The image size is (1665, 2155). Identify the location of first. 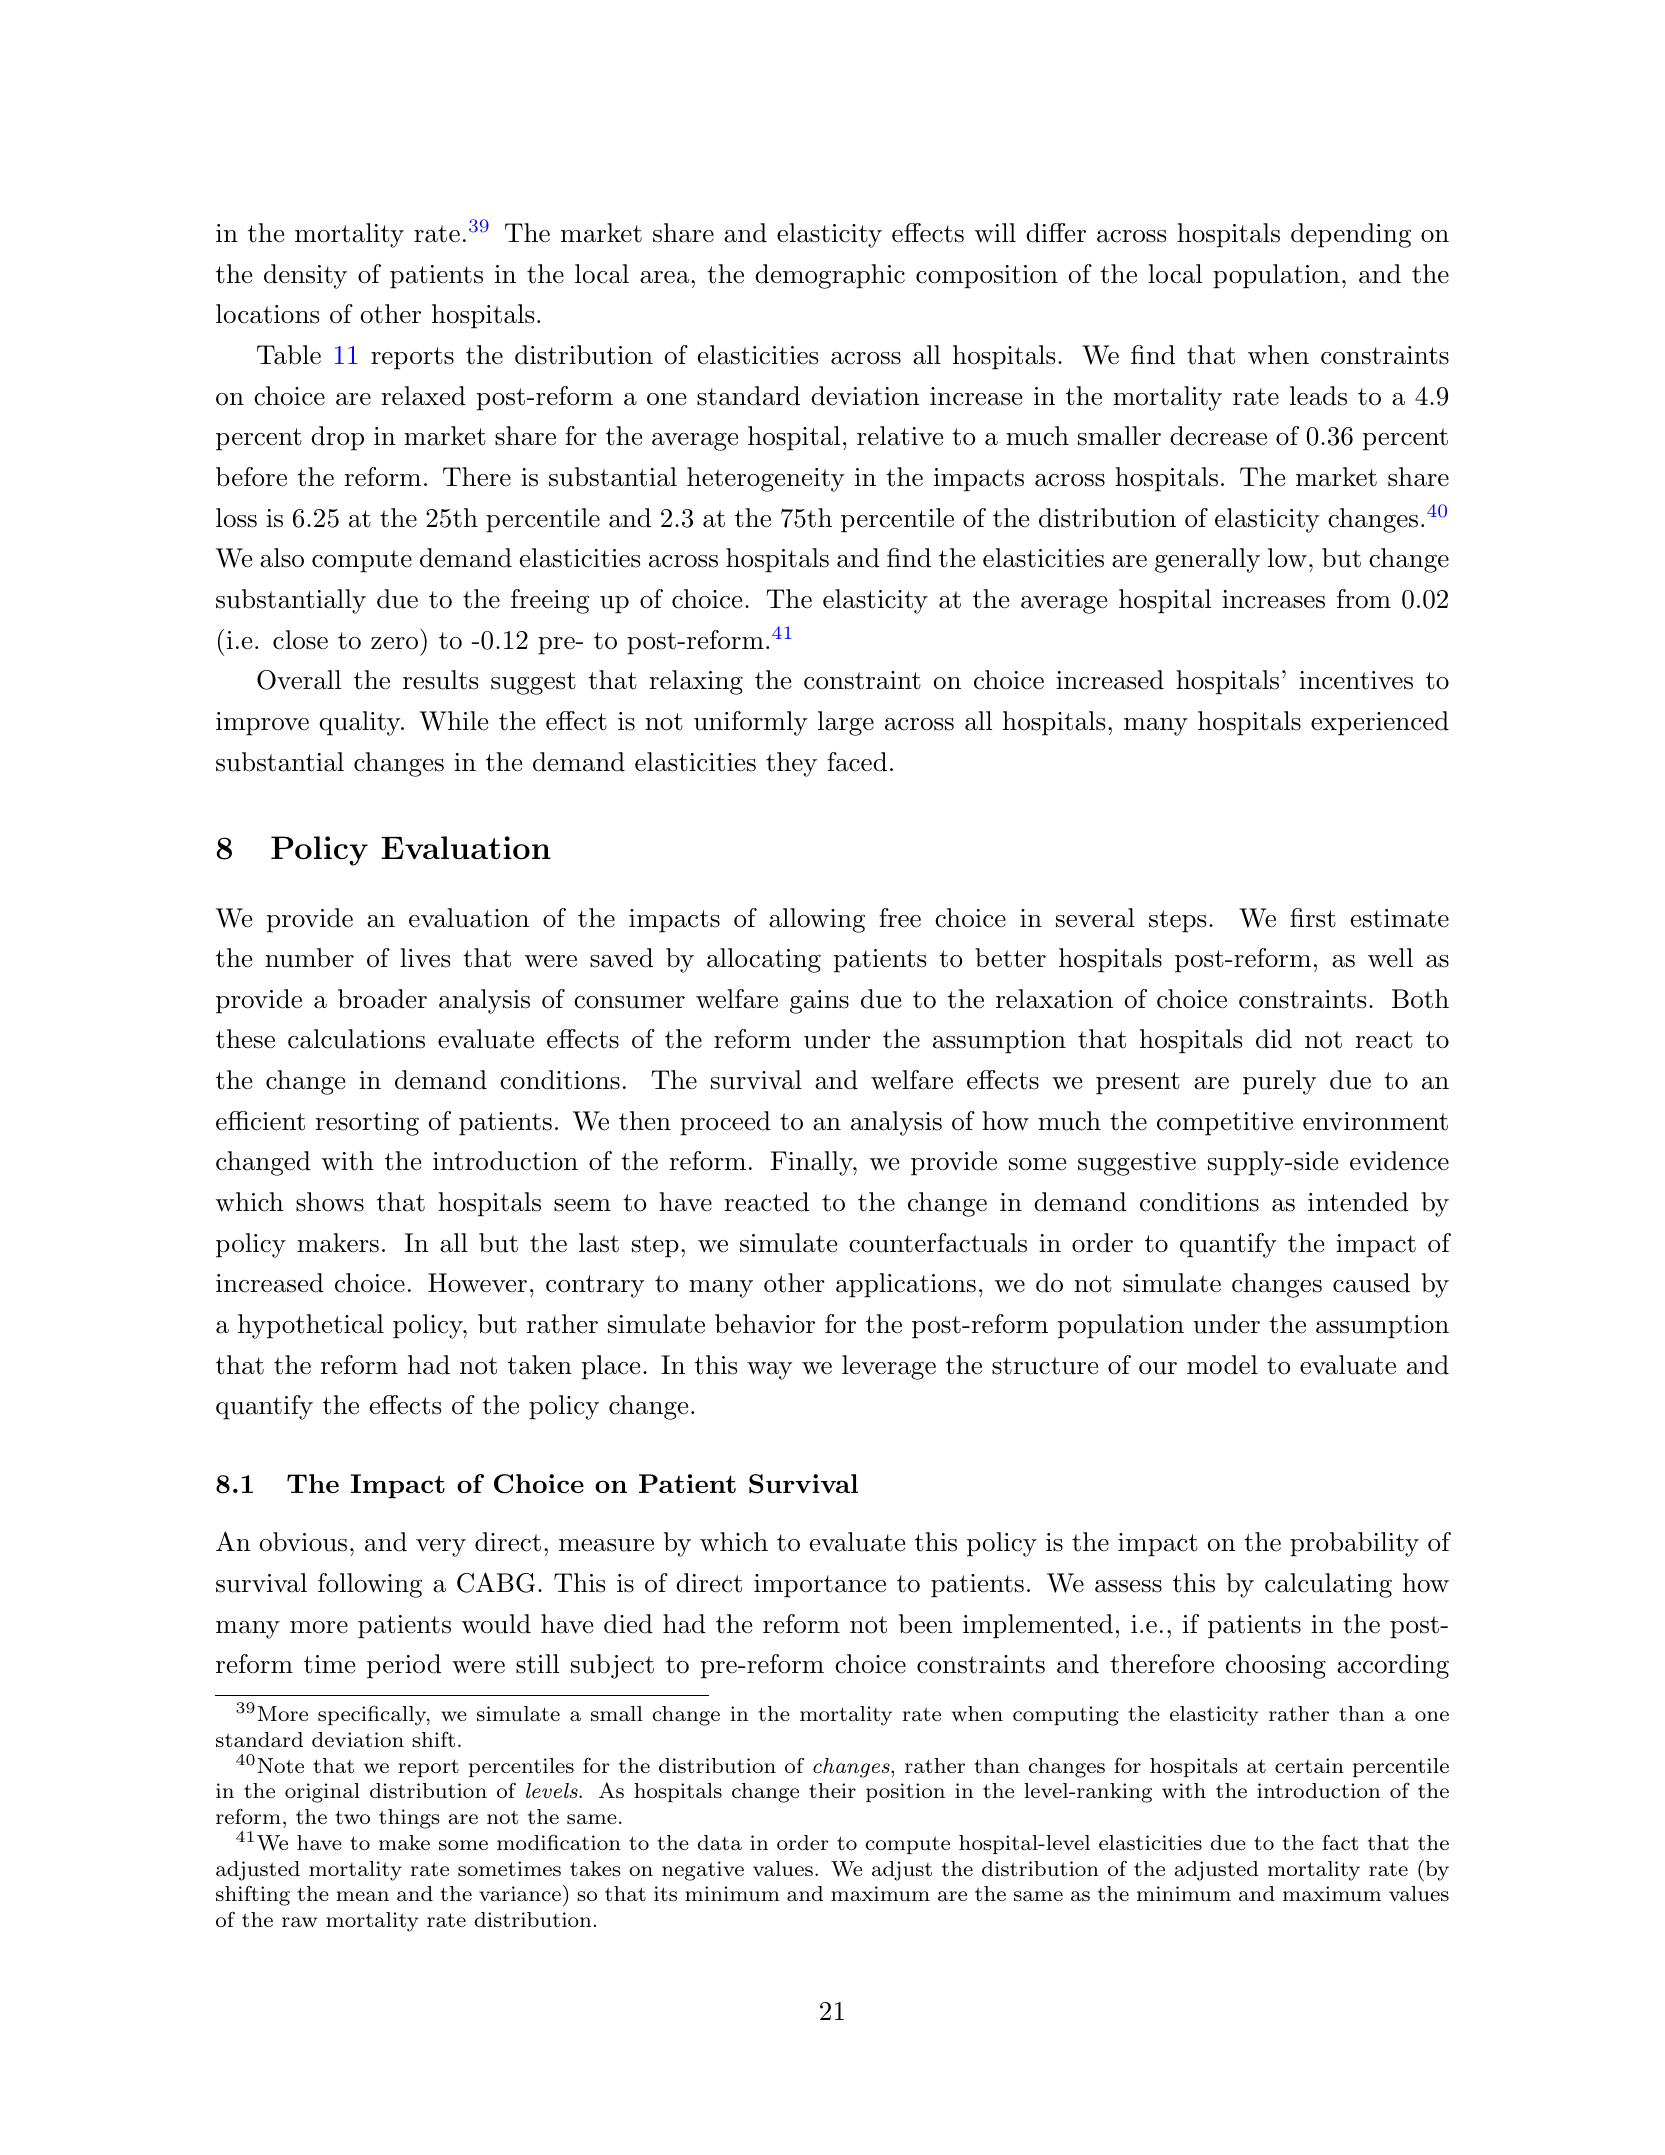
(1313, 918).
